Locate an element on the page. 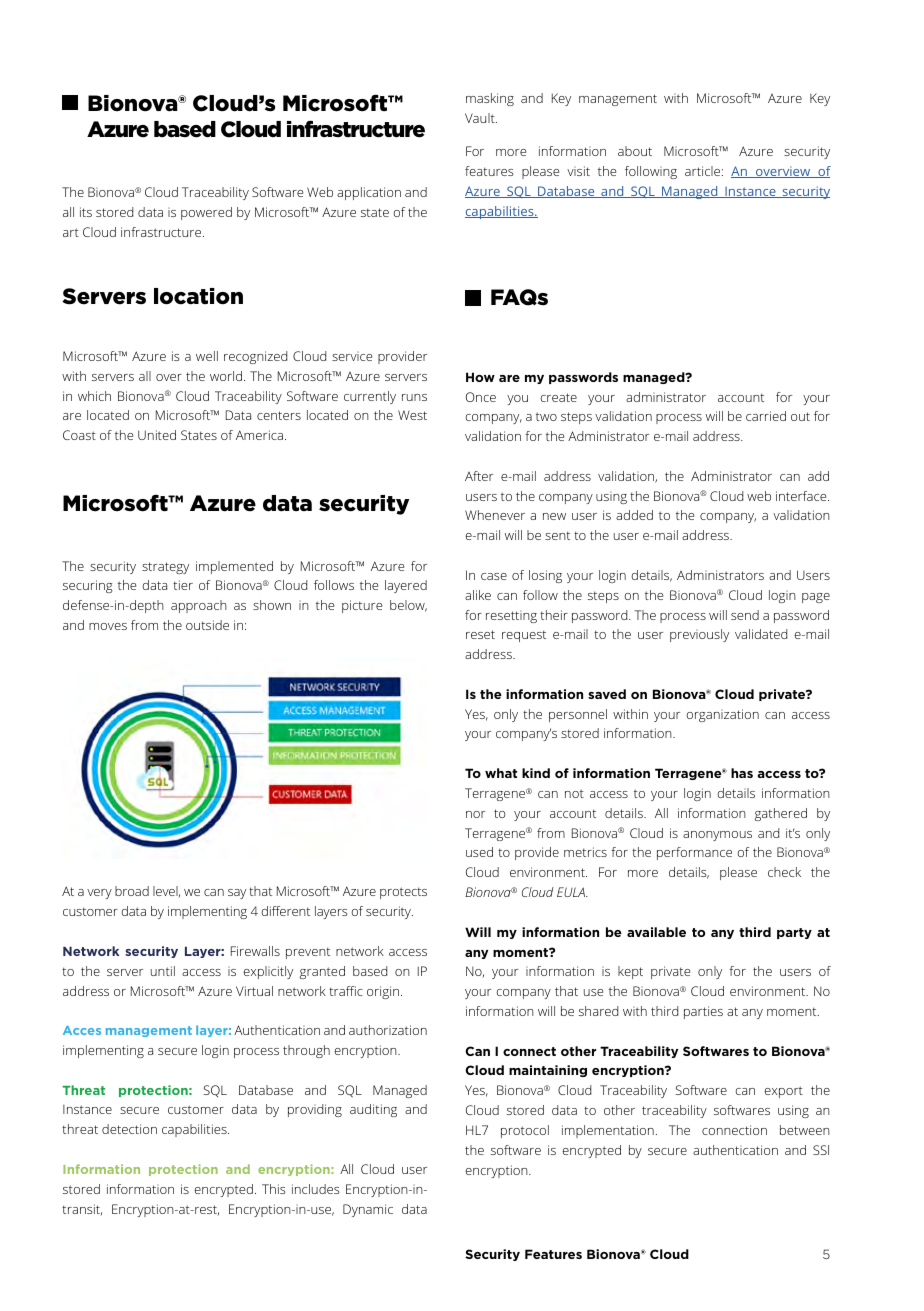  Vault is located at coordinates (481, 118).
